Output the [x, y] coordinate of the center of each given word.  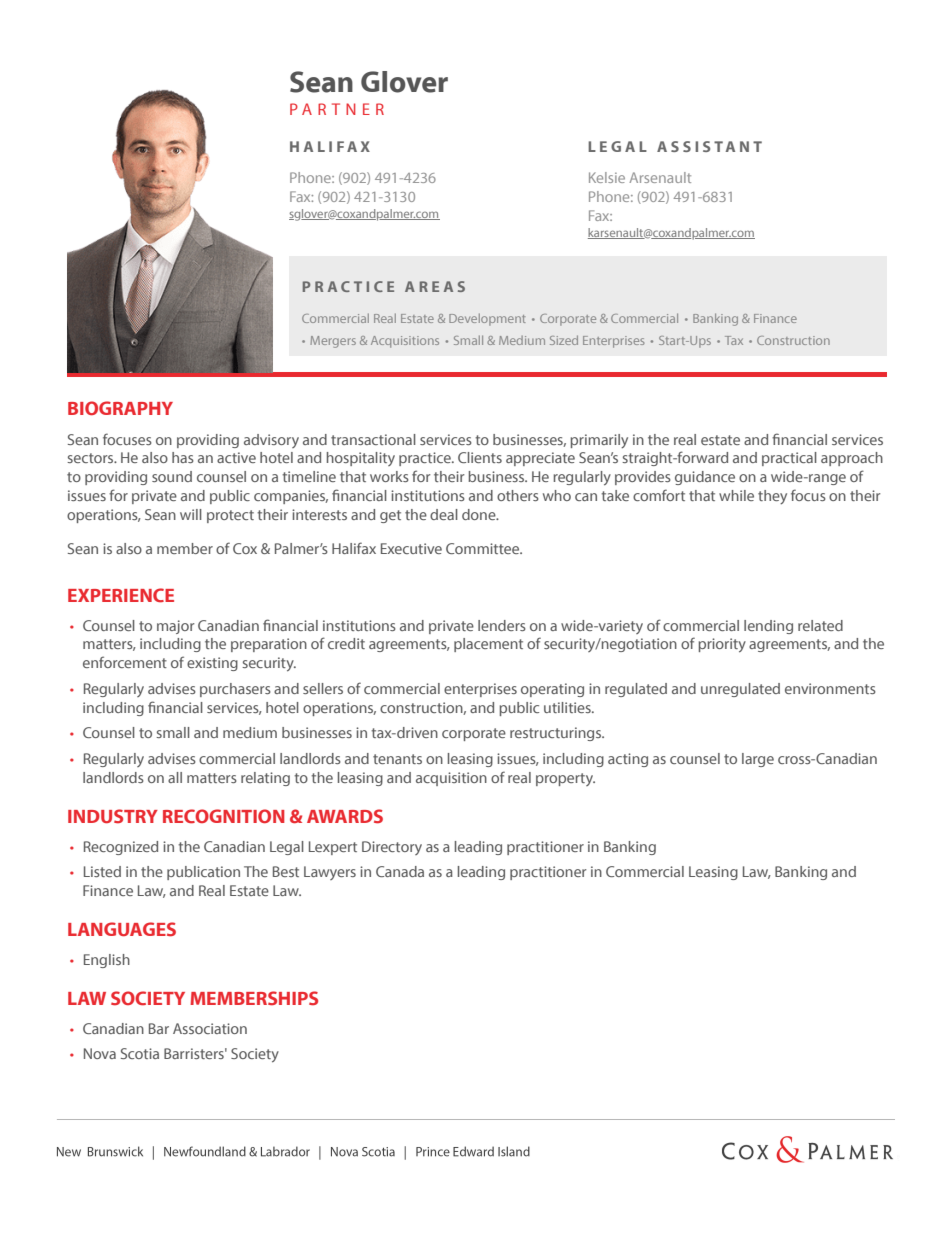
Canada [400, 871]
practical [789, 459]
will [191, 514]
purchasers [235, 690]
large [758, 760]
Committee [484, 548]
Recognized [121, 848]
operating [552, 690]
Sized [564, 340]
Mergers [333, 342]
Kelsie [607, 177]
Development [487, 319]
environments [830, 688]
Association [210, 1028]
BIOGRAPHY [120, 408]
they [772, 497]
